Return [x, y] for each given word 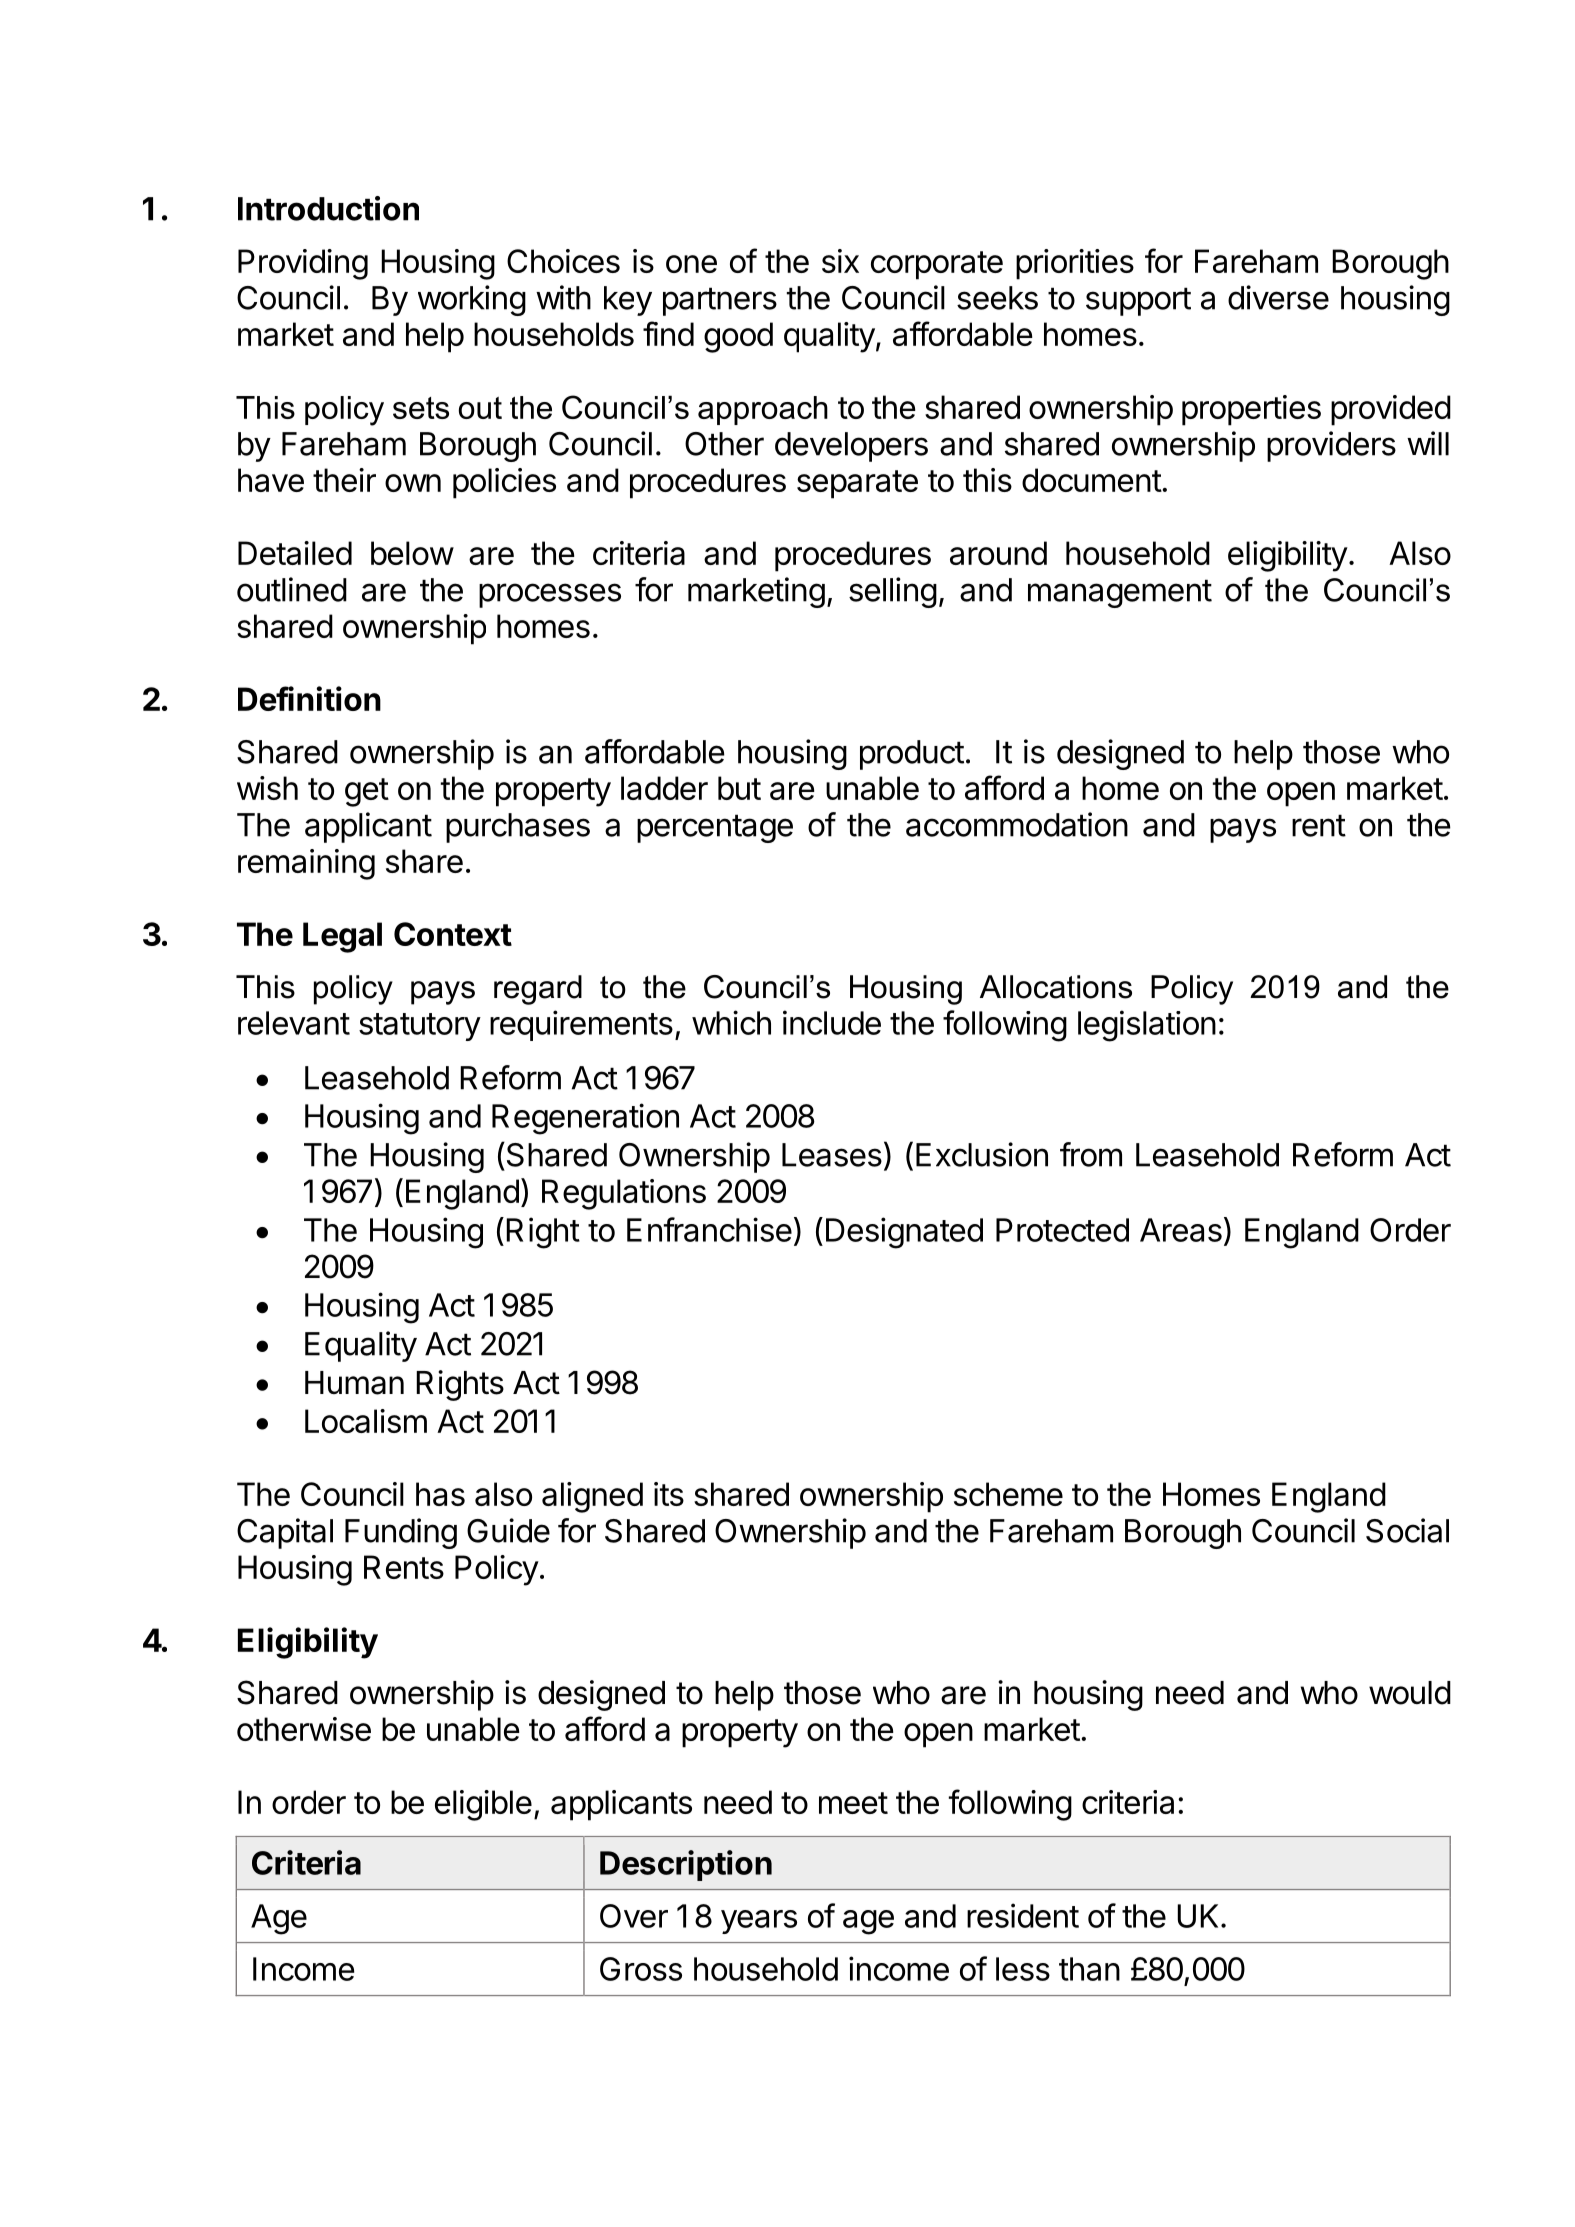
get [367, 792]
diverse [1278, 297]
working [472, 300]
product [912, 755]
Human [354, 1383]
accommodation [1017, 824]
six [840, 261]
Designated [904, 1233]
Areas [1181, 1230]
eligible [483, 1805]
